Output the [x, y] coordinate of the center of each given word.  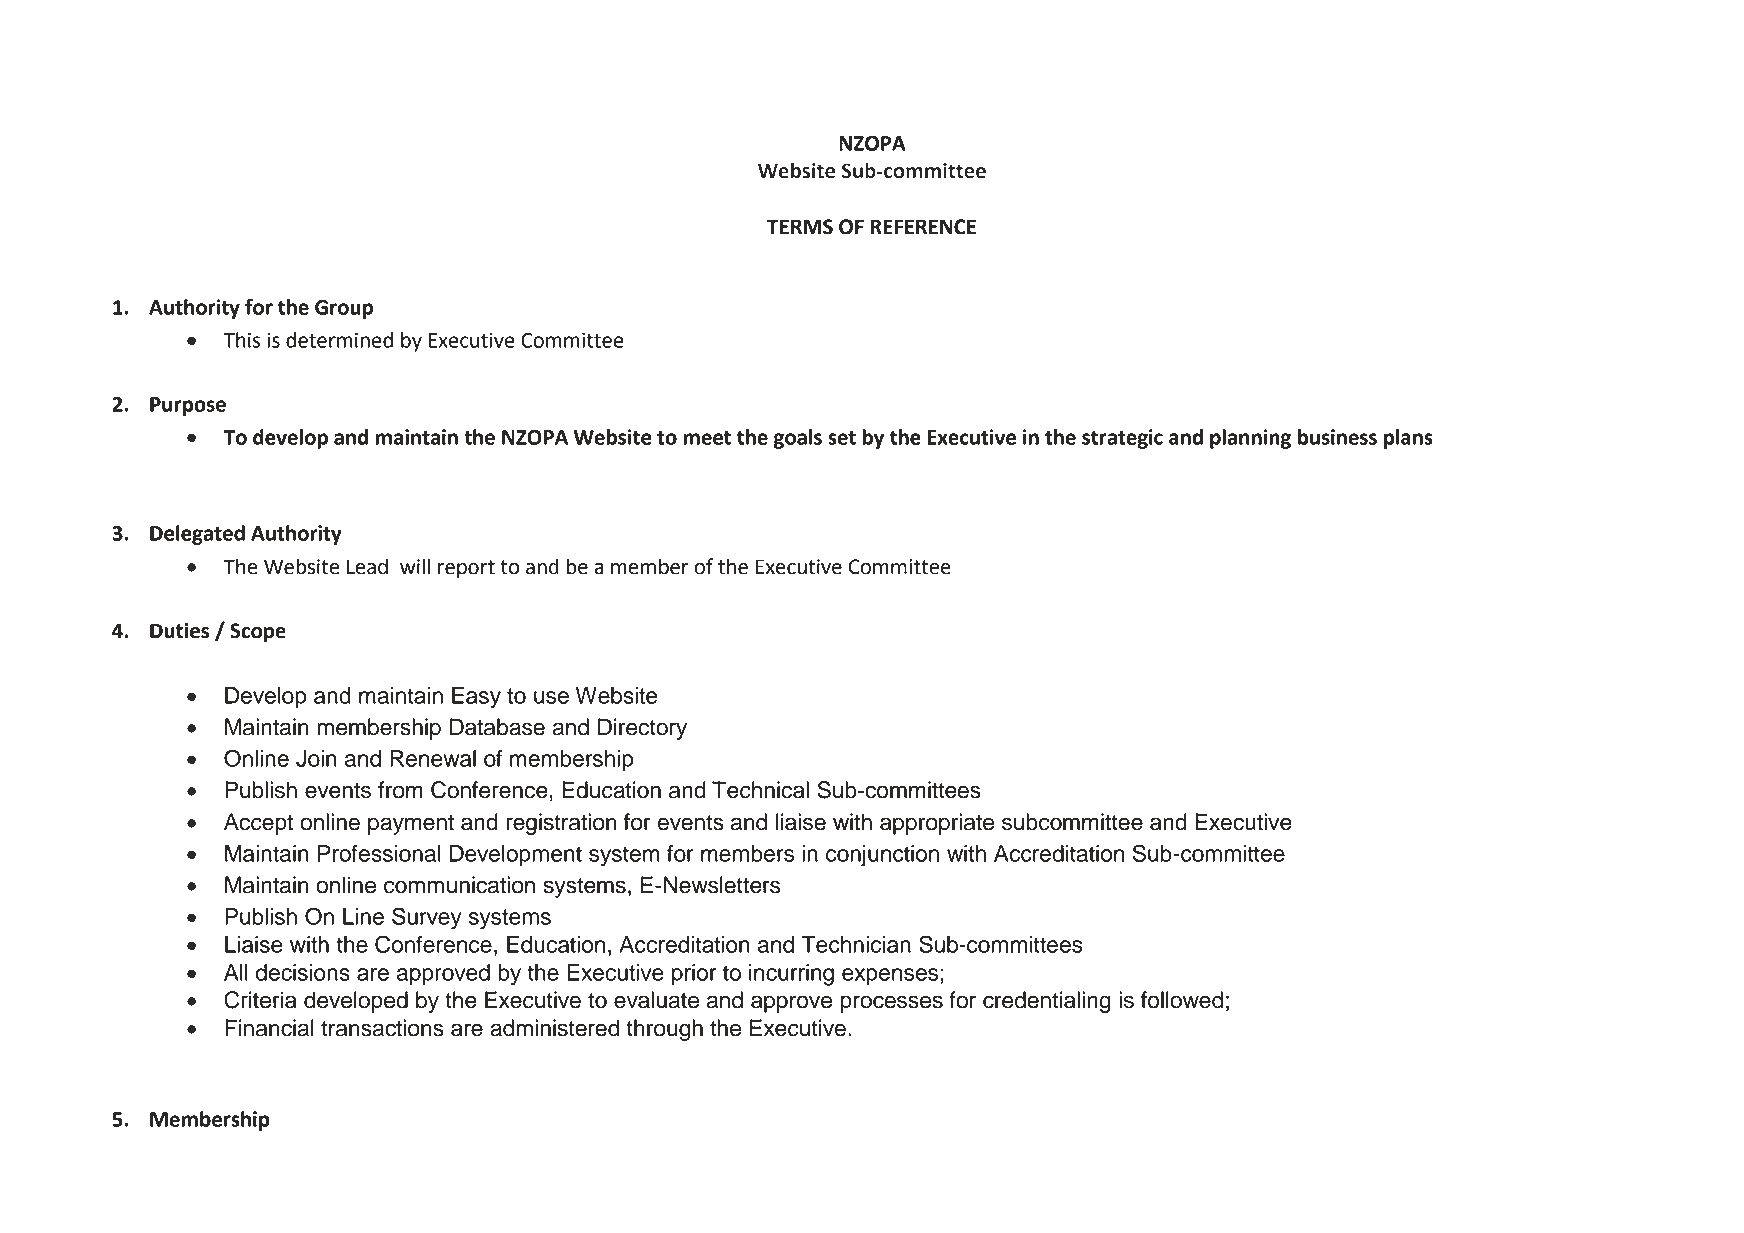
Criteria [260, 1000]
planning [1250, 439]
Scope [258, 633]
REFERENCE [923, 227]
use [551, 697]
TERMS [800, 227]
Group [344, 309]
